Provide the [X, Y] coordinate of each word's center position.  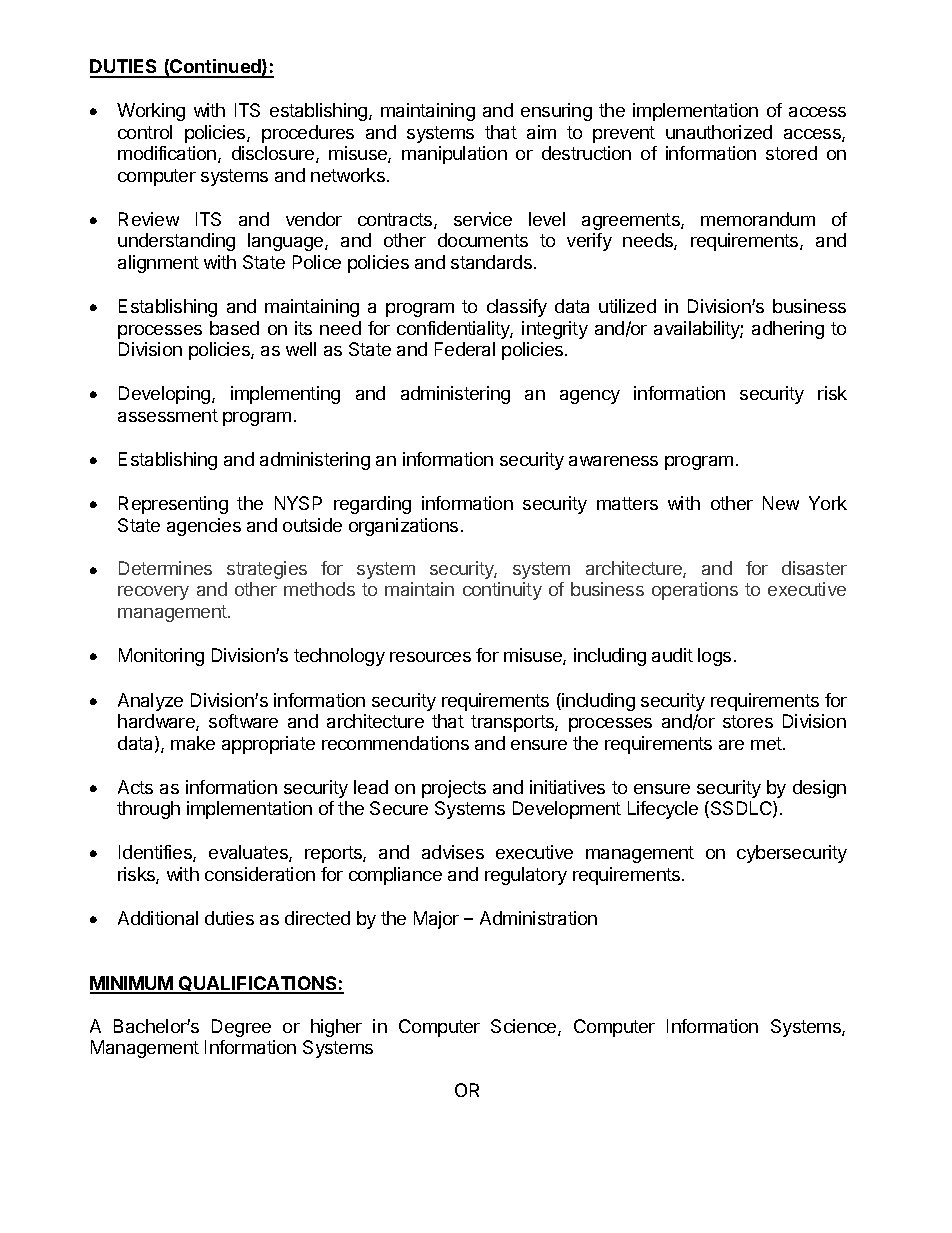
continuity [502, 591]
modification [168, 154]
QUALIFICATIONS [258, 985]
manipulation [454, 155]
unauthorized [719, 132]
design [819, 789]
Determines [165, 568]
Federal [465, 349]
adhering [788, 330]
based [234, 328]
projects [454, 789]
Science [525, 1027]
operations [695, 591]
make [193, 743]
